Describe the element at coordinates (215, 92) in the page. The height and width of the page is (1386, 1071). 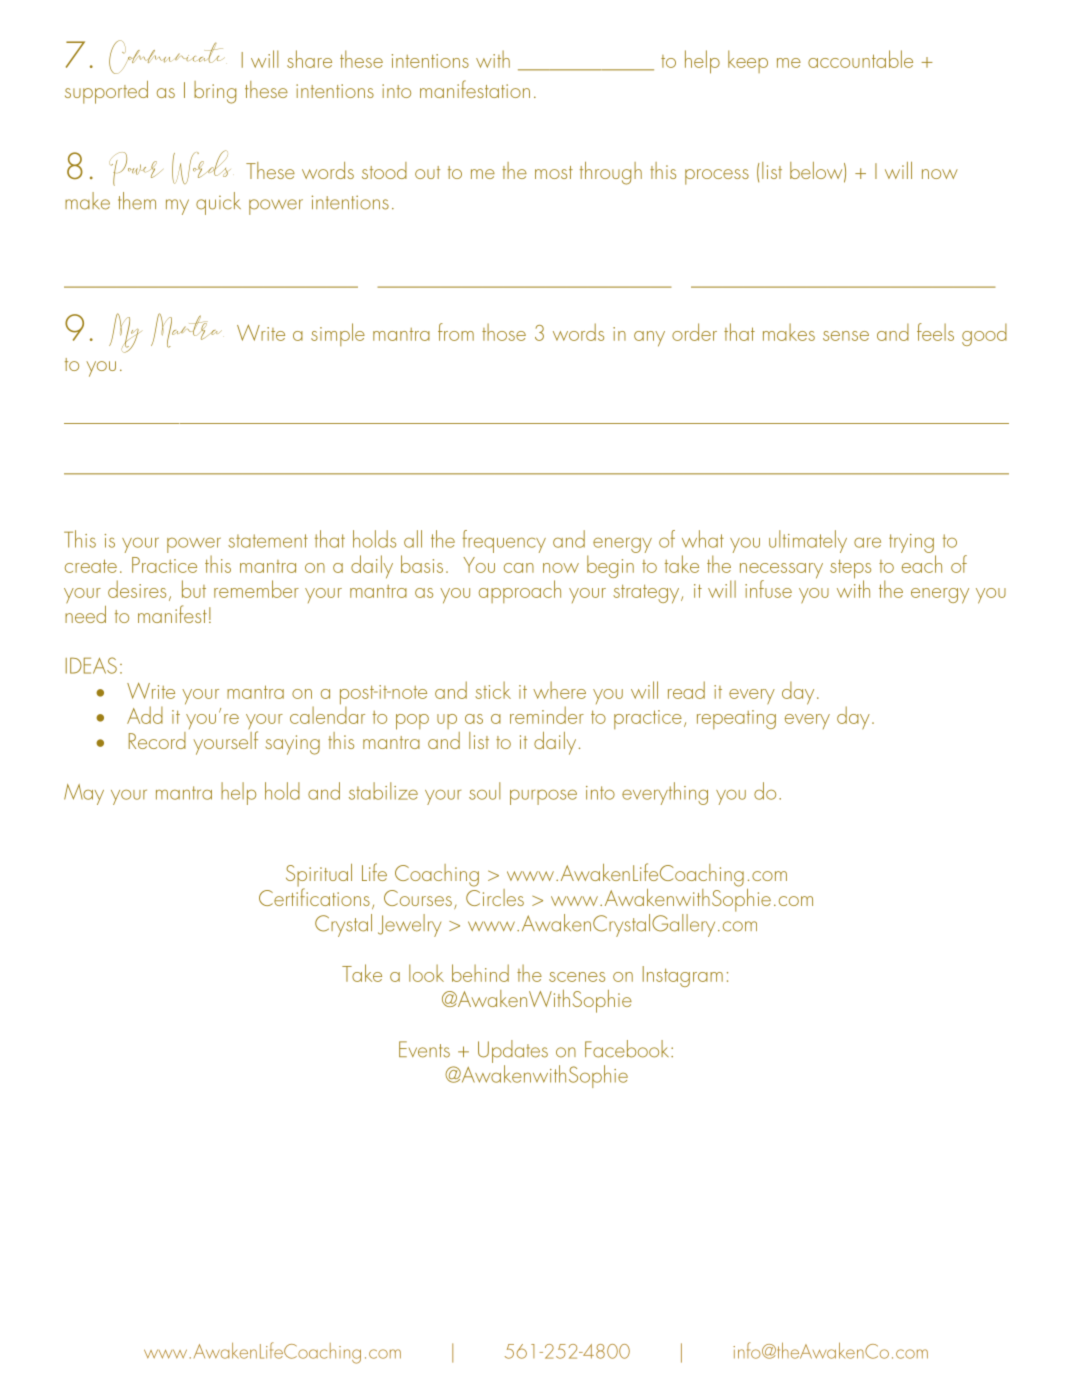
I see `bring` at that location.
